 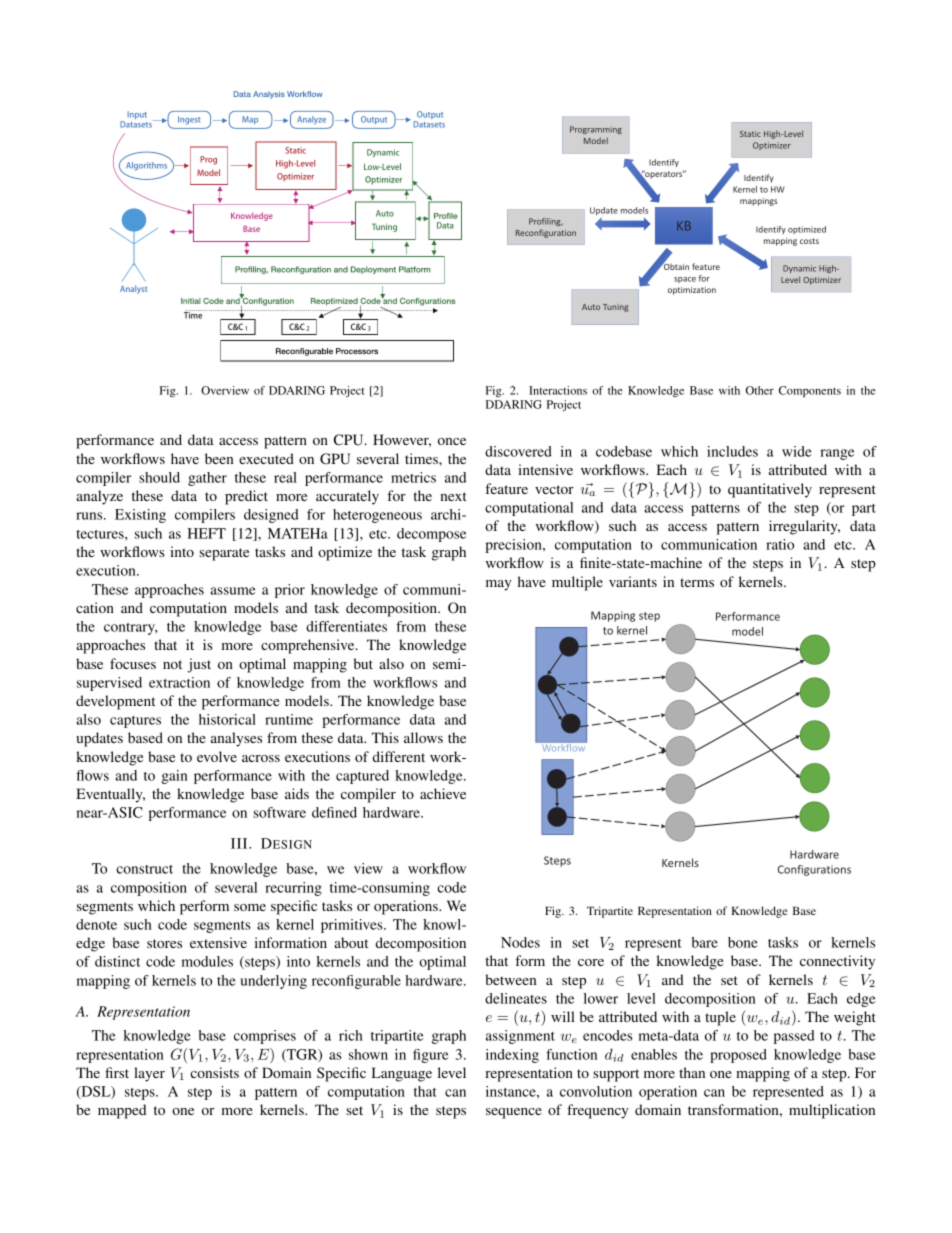 I want to click on space, so click(x=685, y=280).
